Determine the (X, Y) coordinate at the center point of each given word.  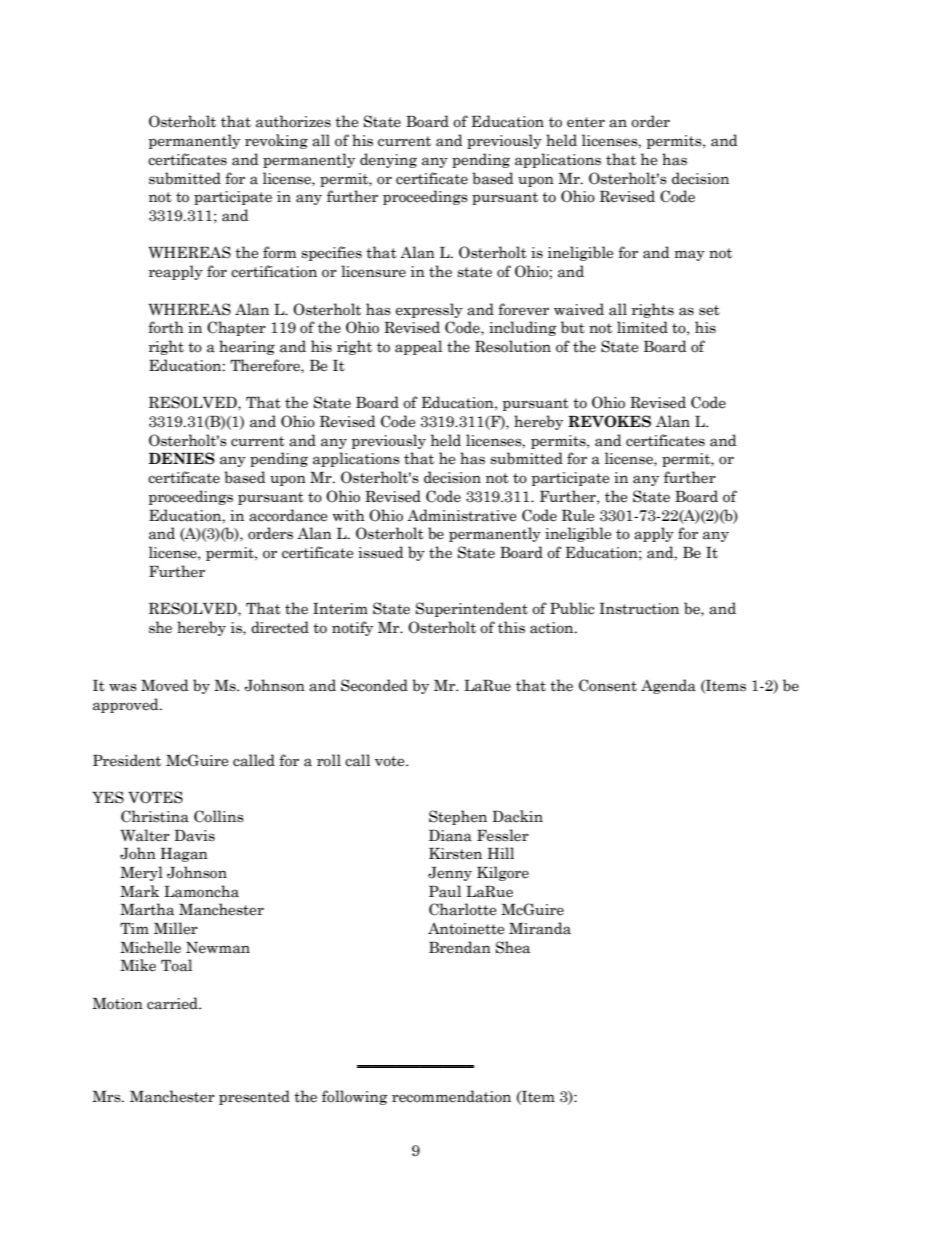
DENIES (182, 458)
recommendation (451, 1096)
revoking (276, 141)
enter (586, 122)
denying (388, 160)
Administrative (461, 515)
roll (329, 760)
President (127, 760)
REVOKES (609, 421)
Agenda (668, 686)
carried (173, 1003)
